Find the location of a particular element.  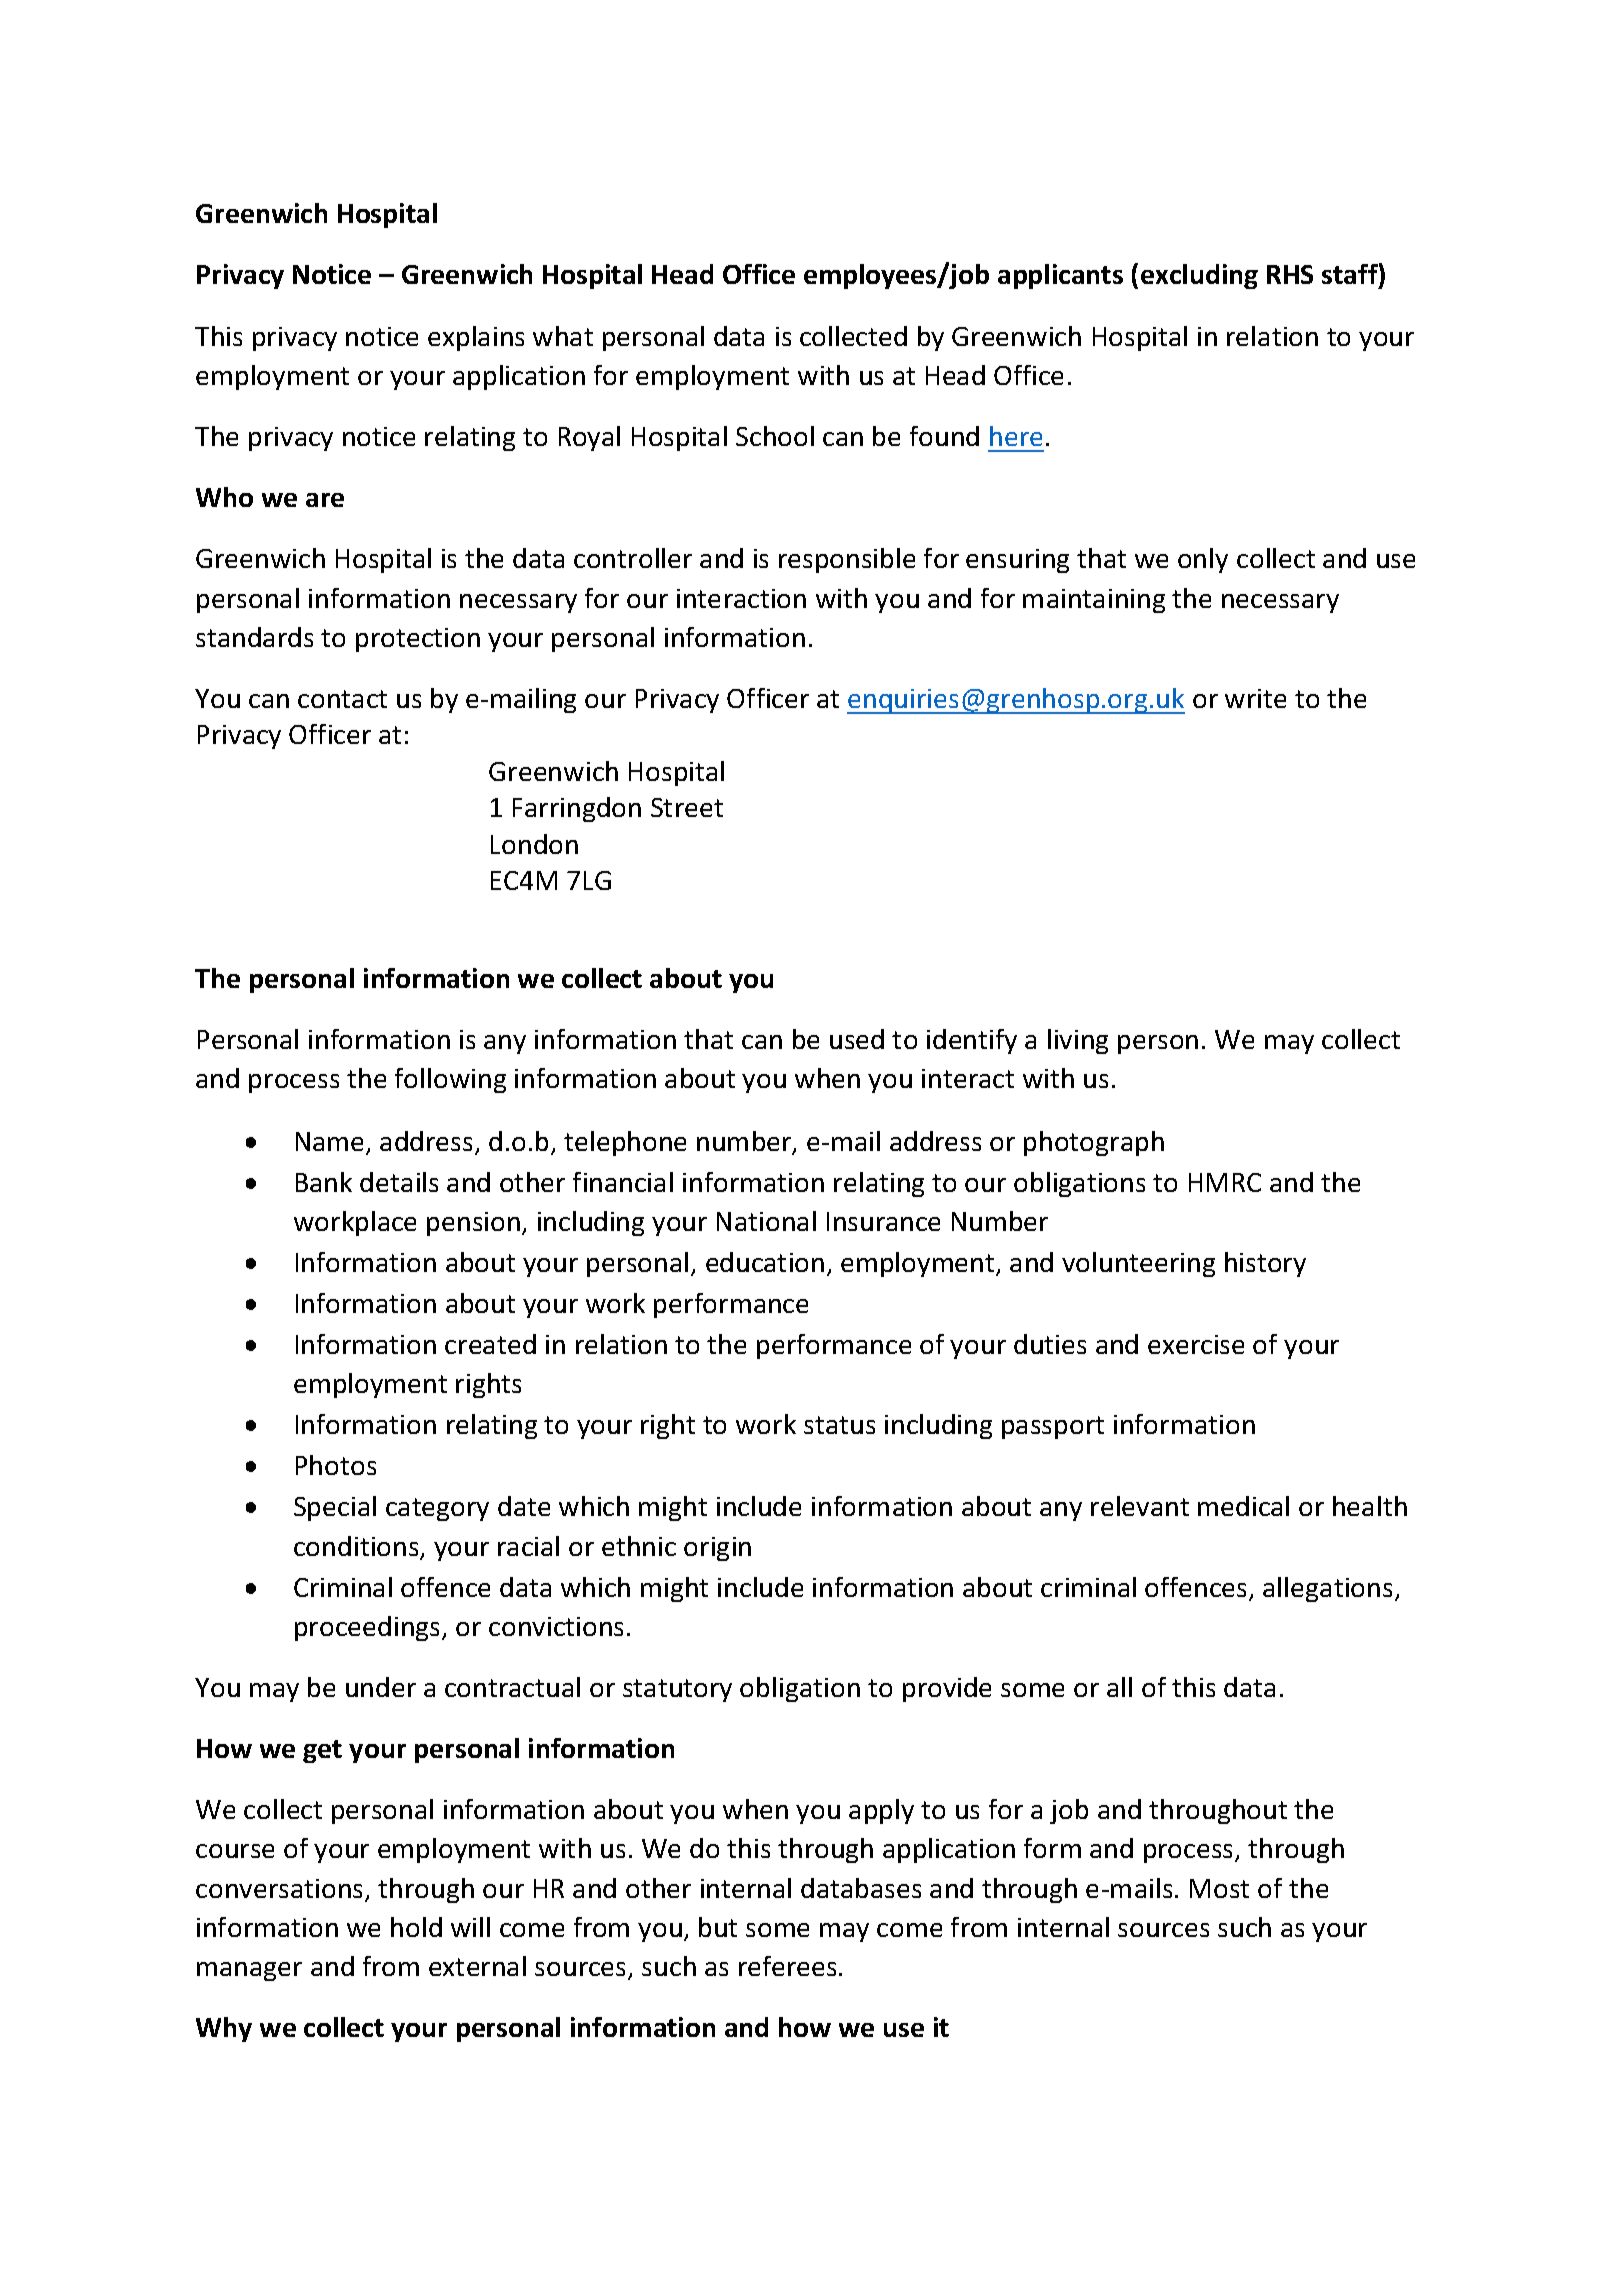

conditions is located at coordinates (357, 1547).
